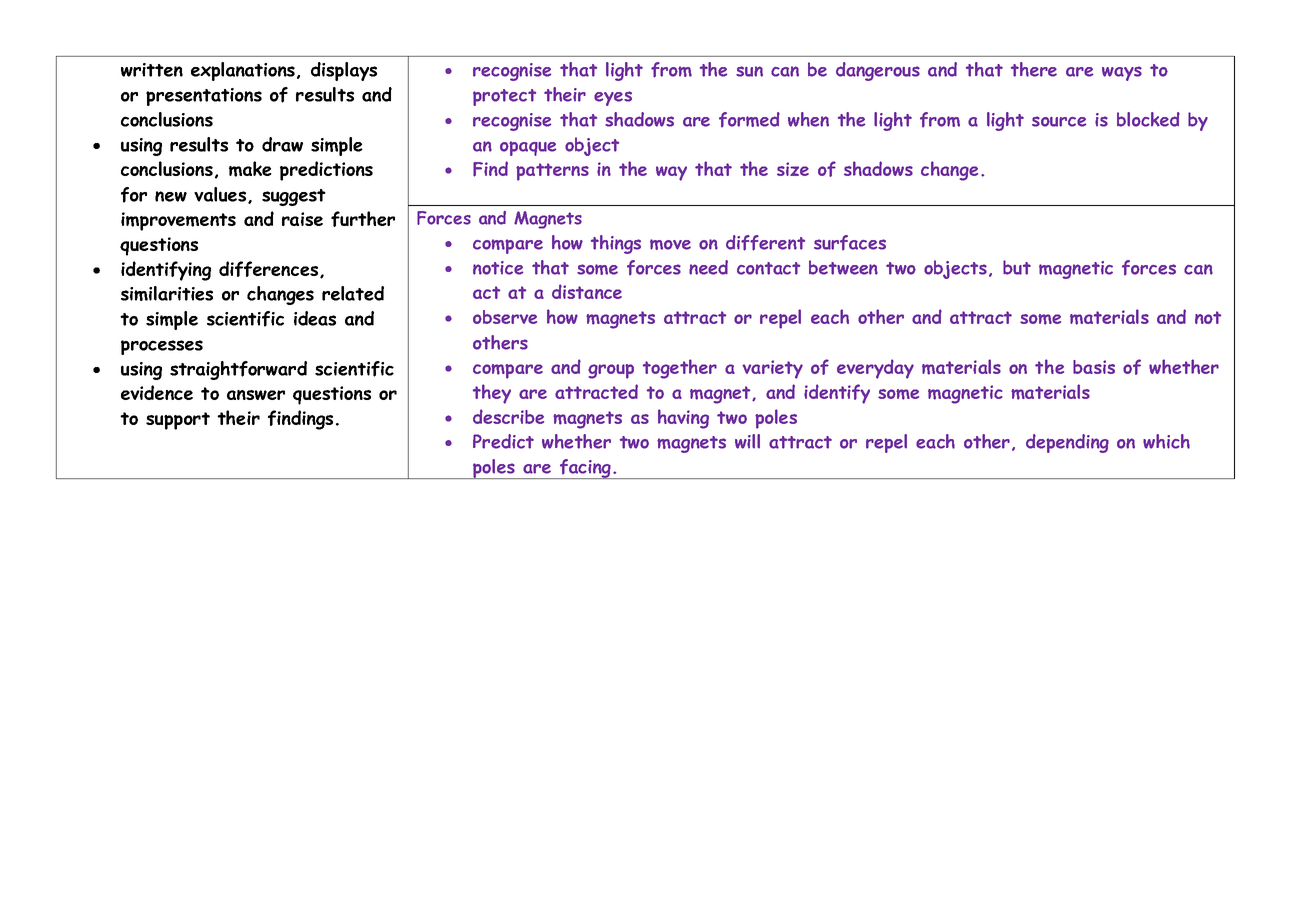 The height and width of the screenshot is (924, 1308). What do you see at coordinates (243, 71) in the screenshot?
I see `explanations` at bounding box center [243, 71].
